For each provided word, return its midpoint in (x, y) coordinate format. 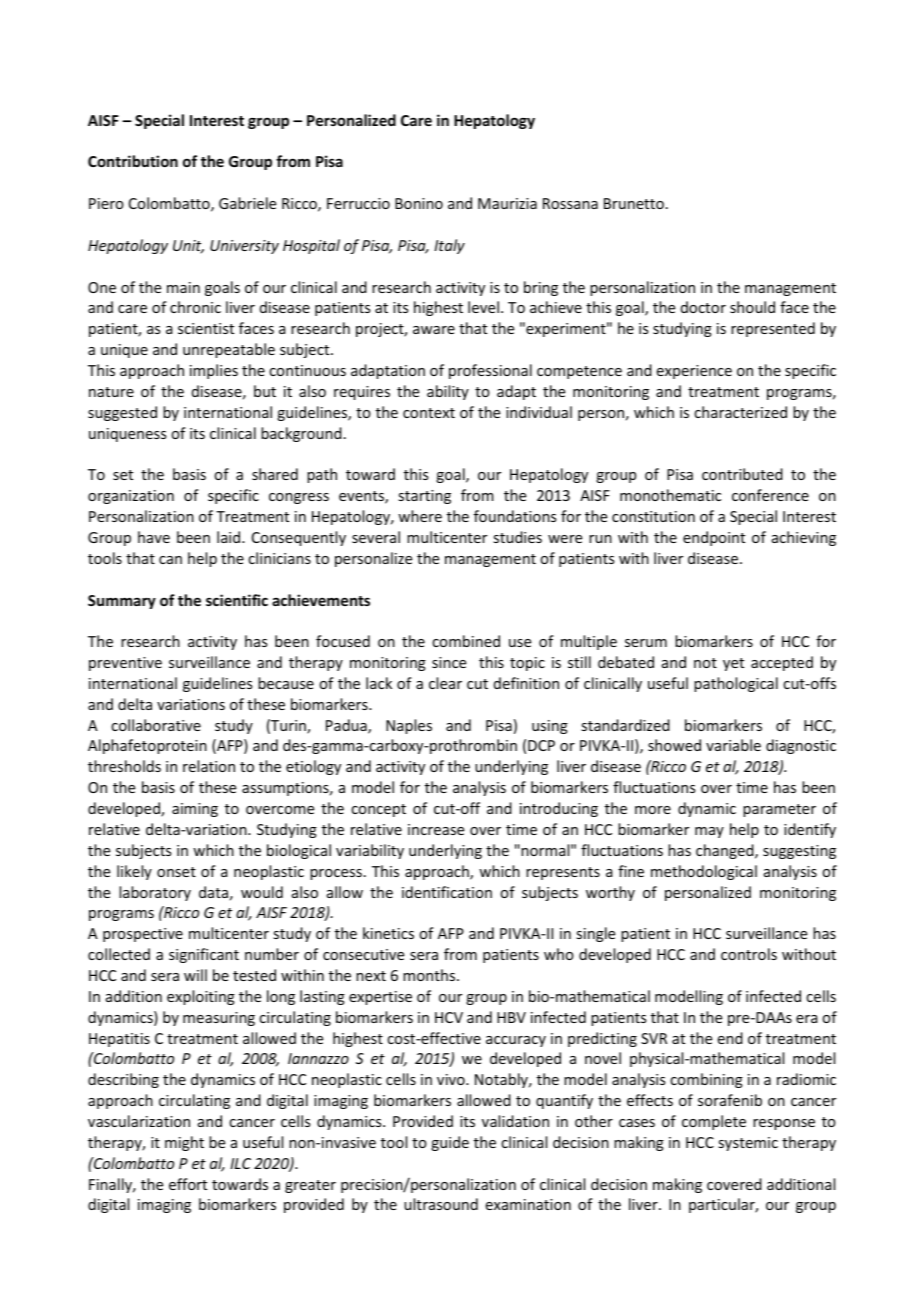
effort (188, 1184)
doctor (703, 307)
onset (176, 872)
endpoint (714, 538)
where (420, 516)
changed (726, 851)
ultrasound (441, 1204)
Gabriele (247, 203)
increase (436, 829)
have (154, 537)
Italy (449, 246)
